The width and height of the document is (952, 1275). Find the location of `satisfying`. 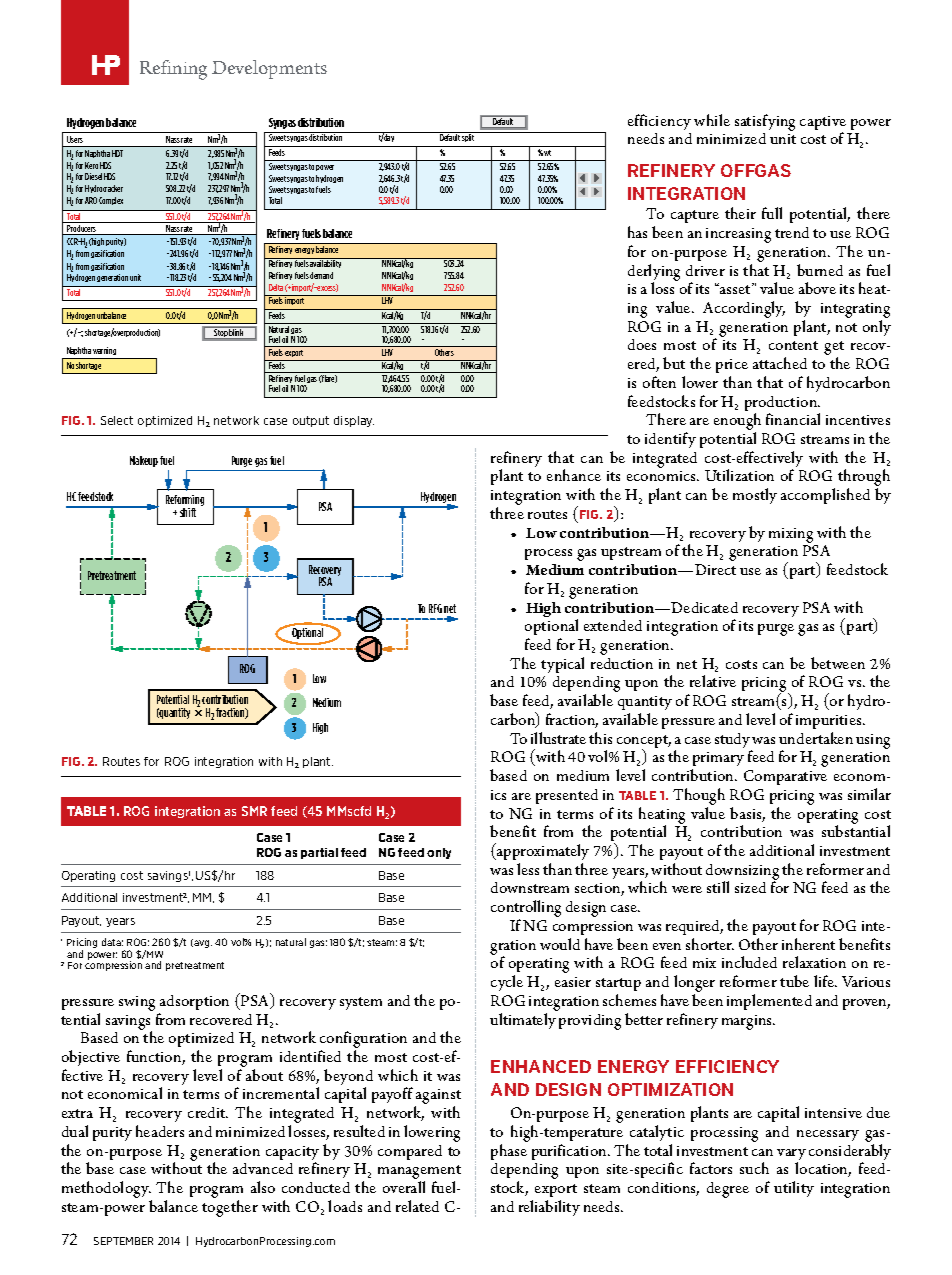

satisfying is located at coordinates (765, 122).
